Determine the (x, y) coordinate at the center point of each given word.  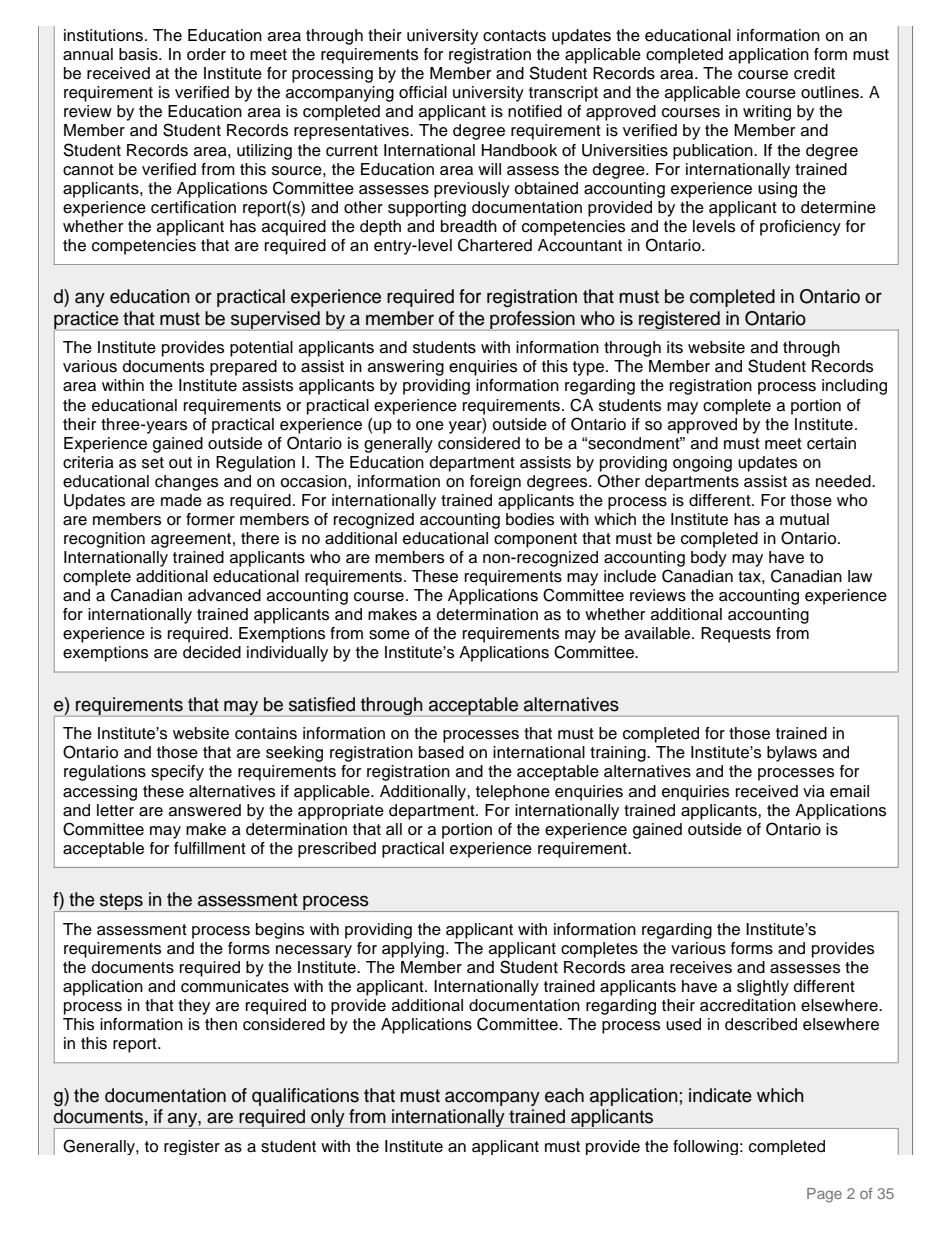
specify (177, 773)
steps (121, 902)
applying (413, 950)
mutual (804, 519)
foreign (495, 483)
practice (87, 321)
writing (767, 113)
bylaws (792, 754)
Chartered (495, 245)
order (206, 54)
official (423, 92)
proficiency (800, 228)
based (441, 752)
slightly (763, 988)
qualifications (305, 1097)
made (181, 500)
